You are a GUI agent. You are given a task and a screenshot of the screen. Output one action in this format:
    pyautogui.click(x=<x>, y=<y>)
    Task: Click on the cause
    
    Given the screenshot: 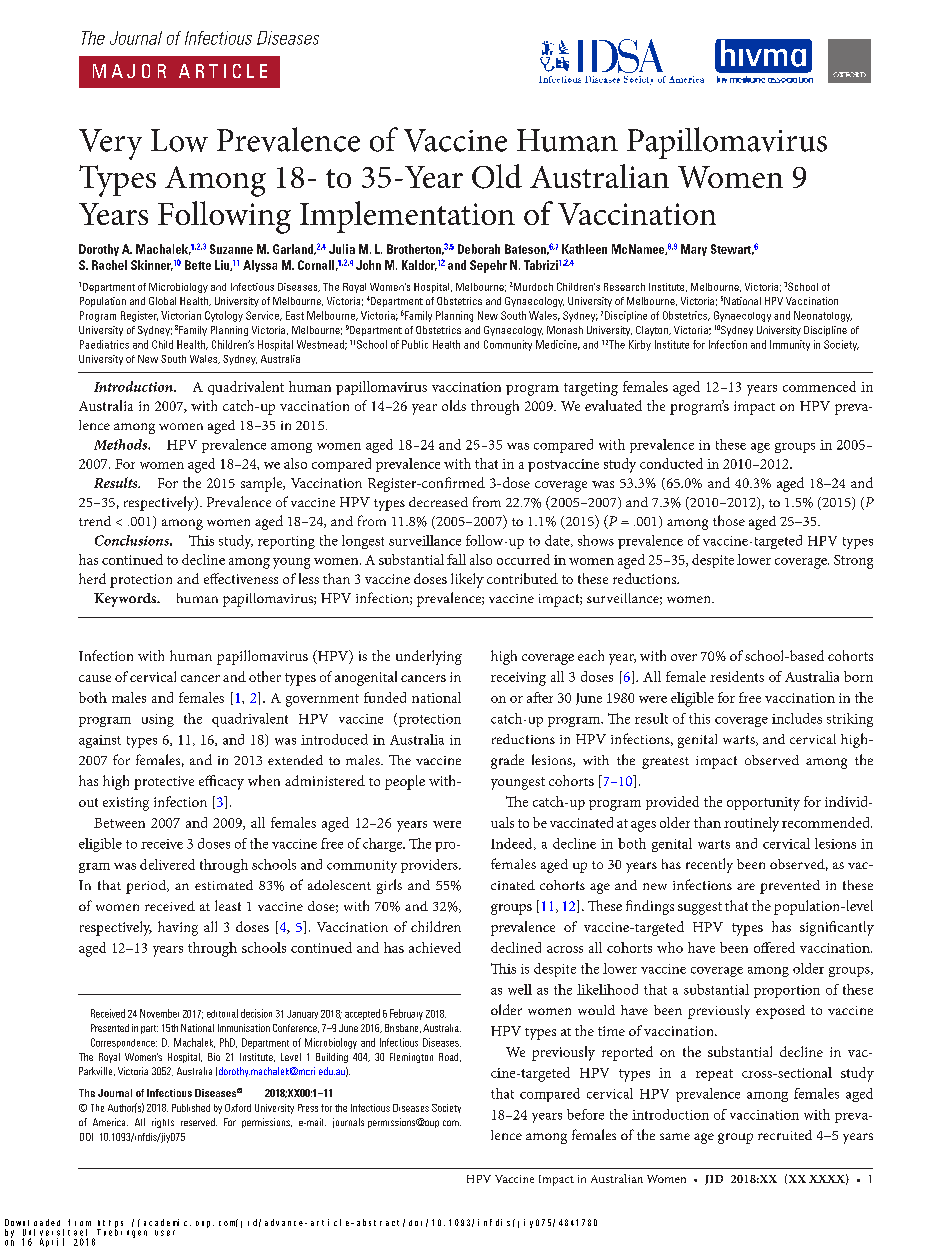 What is the action you would take?
    pyautogui.click(x=95, y=678)
